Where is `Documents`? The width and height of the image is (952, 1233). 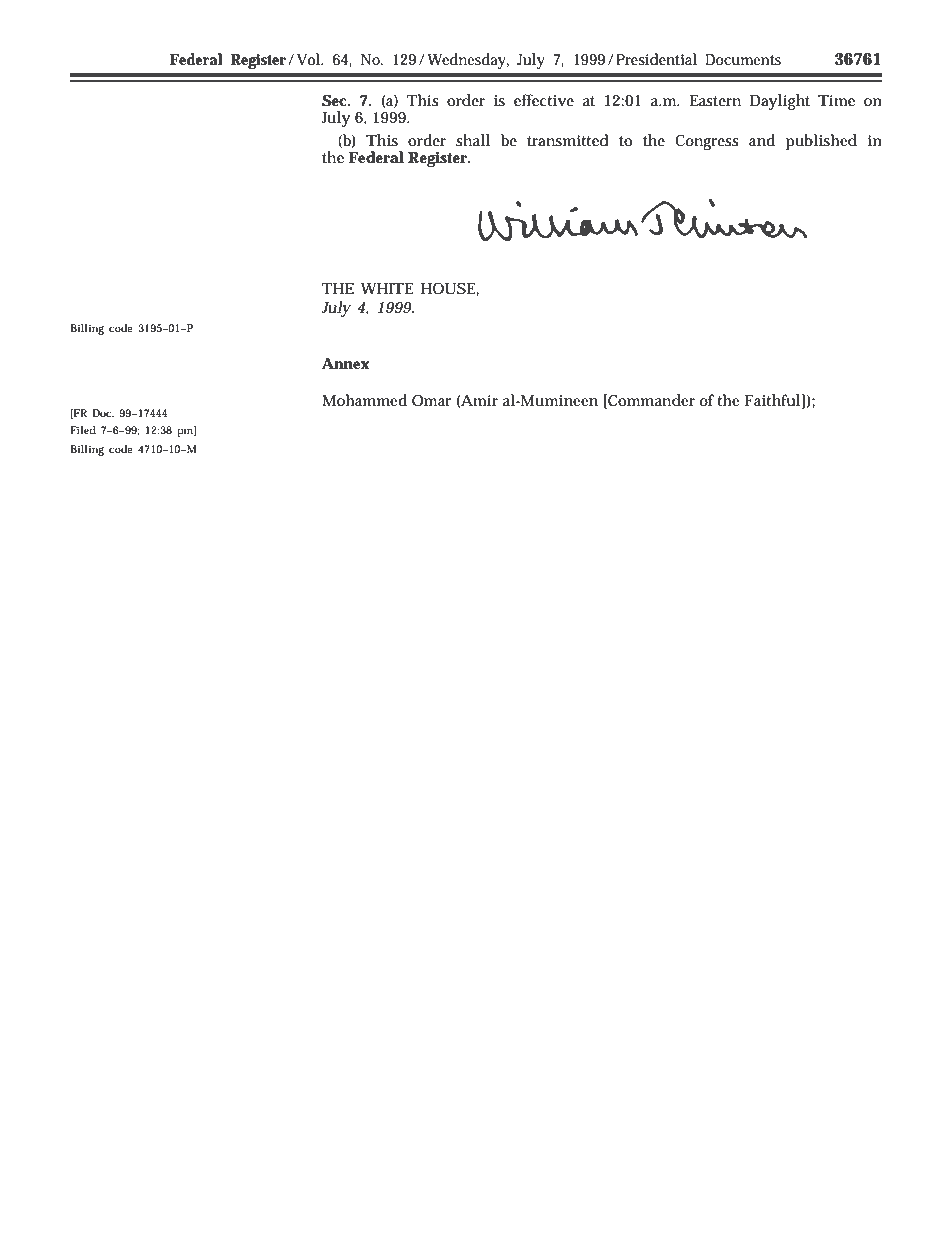 Documents is located at coordinates (743, 60).
